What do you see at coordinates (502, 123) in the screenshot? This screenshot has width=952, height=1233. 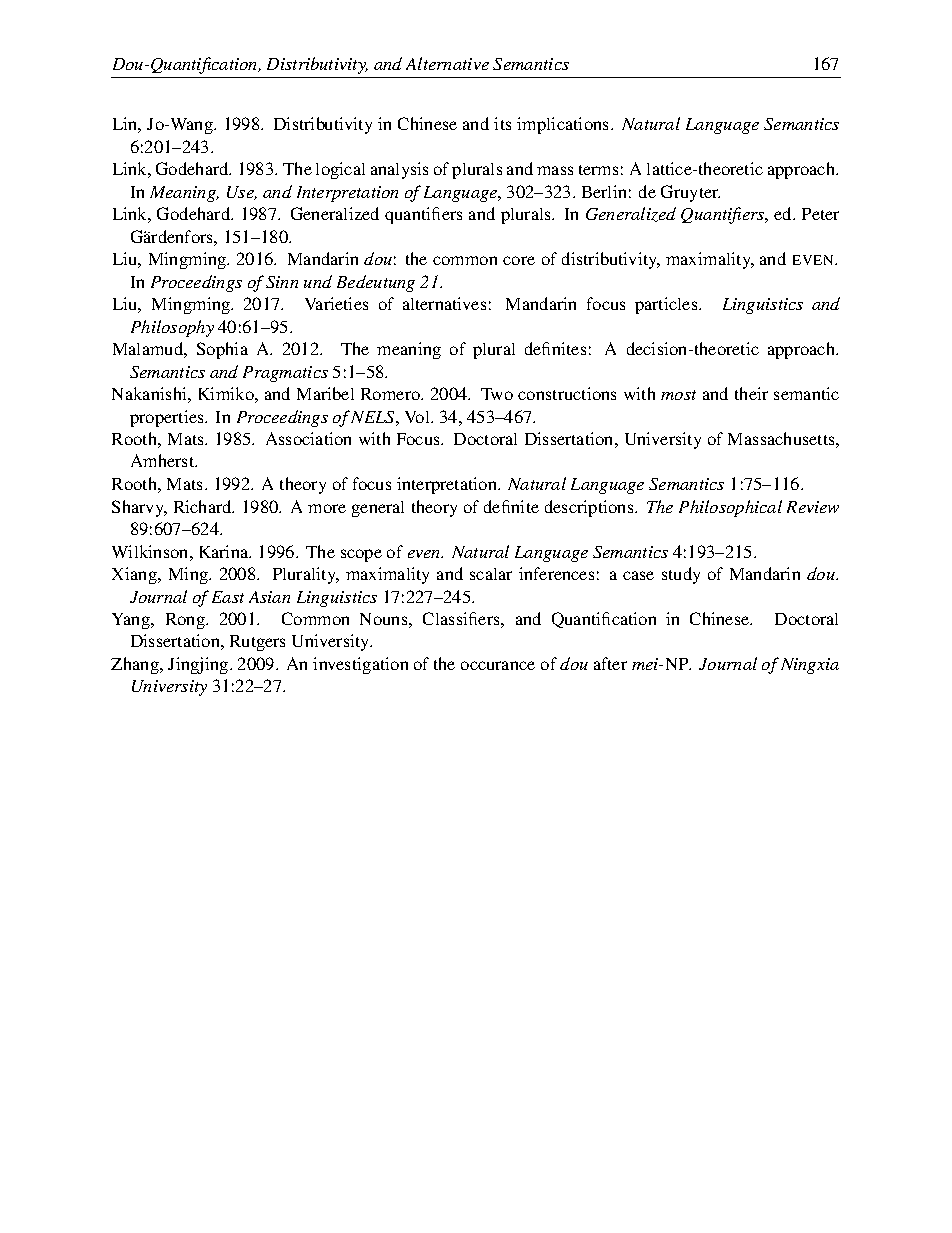 I see `its` at bounding box center [502, 123].
